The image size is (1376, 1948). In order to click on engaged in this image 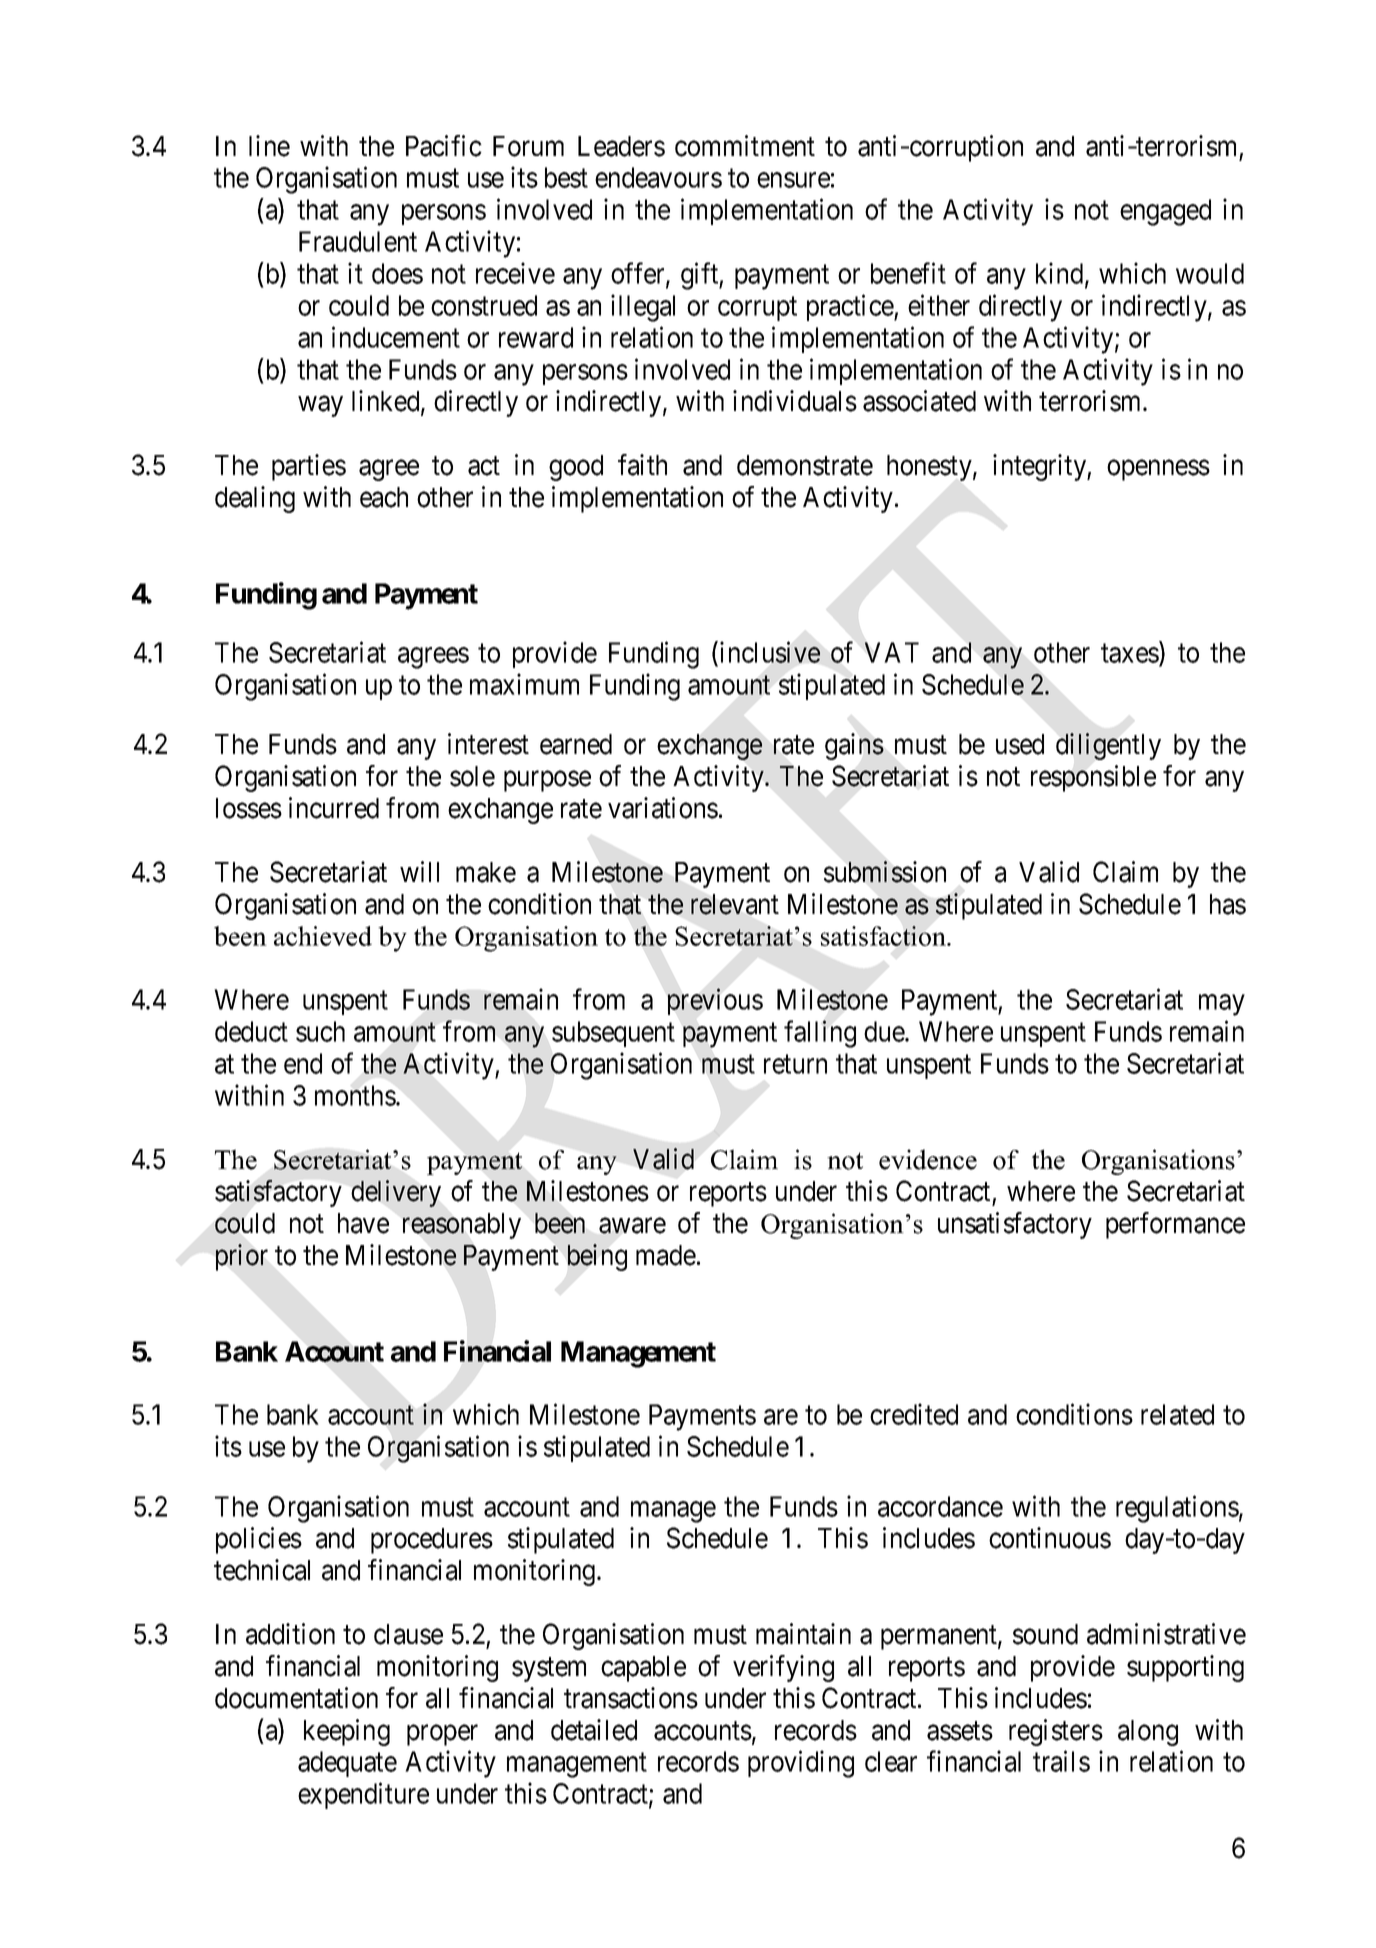, I will do `click(1165, 212)`.
